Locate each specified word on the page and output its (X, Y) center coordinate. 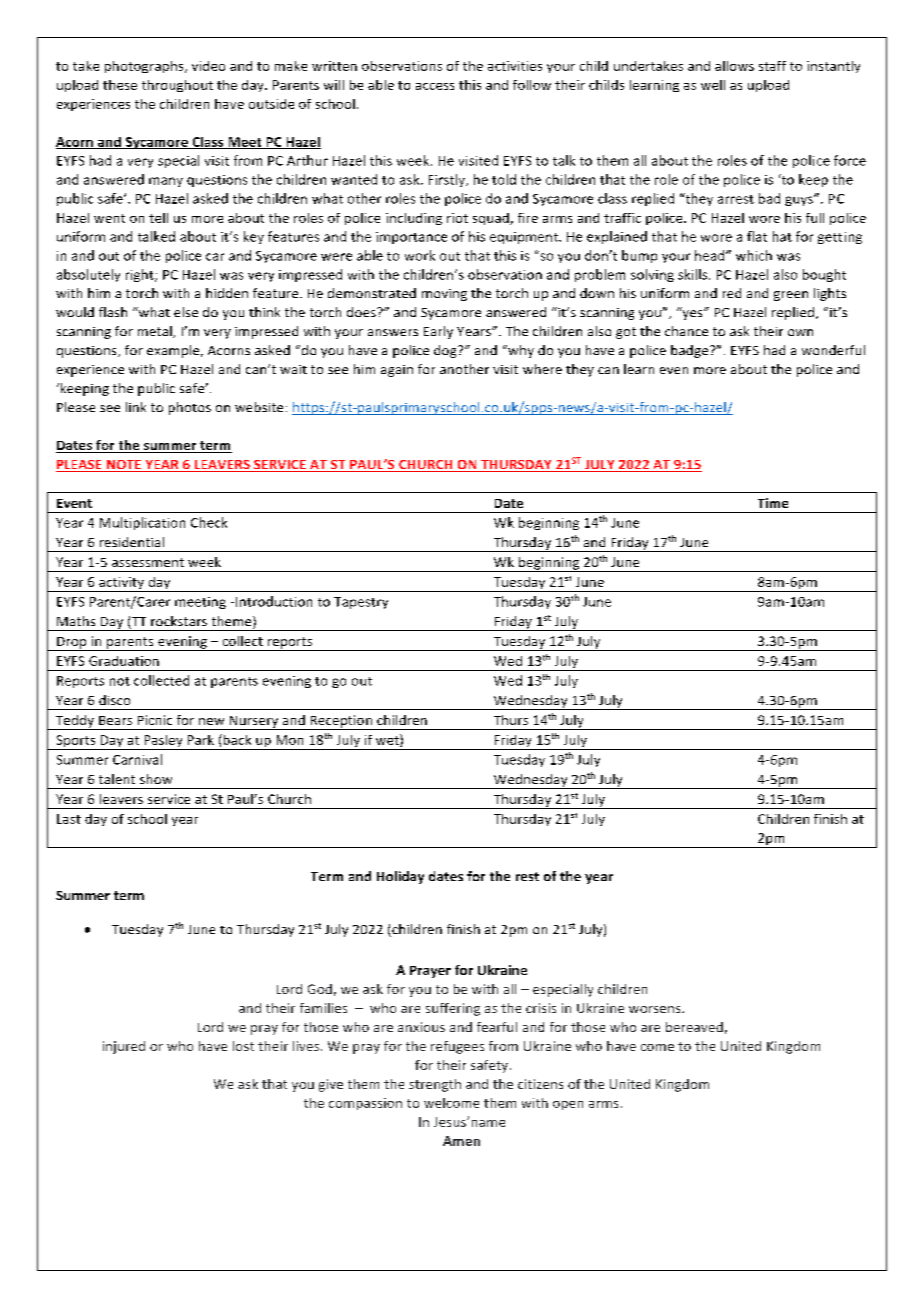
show (156, 779)
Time (773, 503)
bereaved (694, 1027)
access (435, 86)
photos (190, 408)
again (397, 371)
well (713, 85)
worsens (656, 1009)
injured (124, 1047)
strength (435, 1085)
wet (388, 740)
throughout (177, 86)
